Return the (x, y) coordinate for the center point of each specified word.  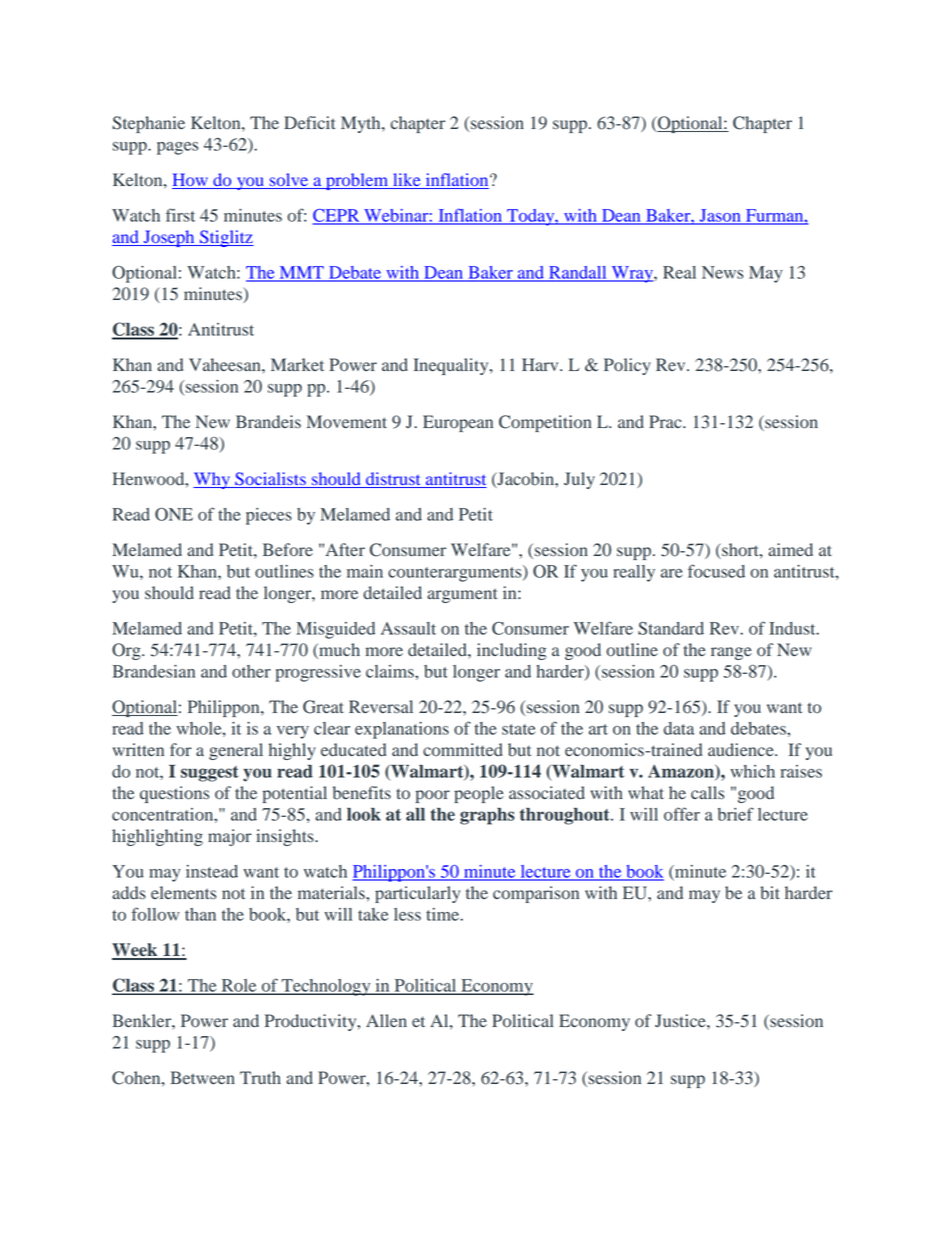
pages (177, 148)
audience (742, 749)
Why (212, 480)
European (458, 423)
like (407, 181)
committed (463, 750)
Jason (720, 216)
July (579, 480)
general (236, 751)
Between (203, 1077)
